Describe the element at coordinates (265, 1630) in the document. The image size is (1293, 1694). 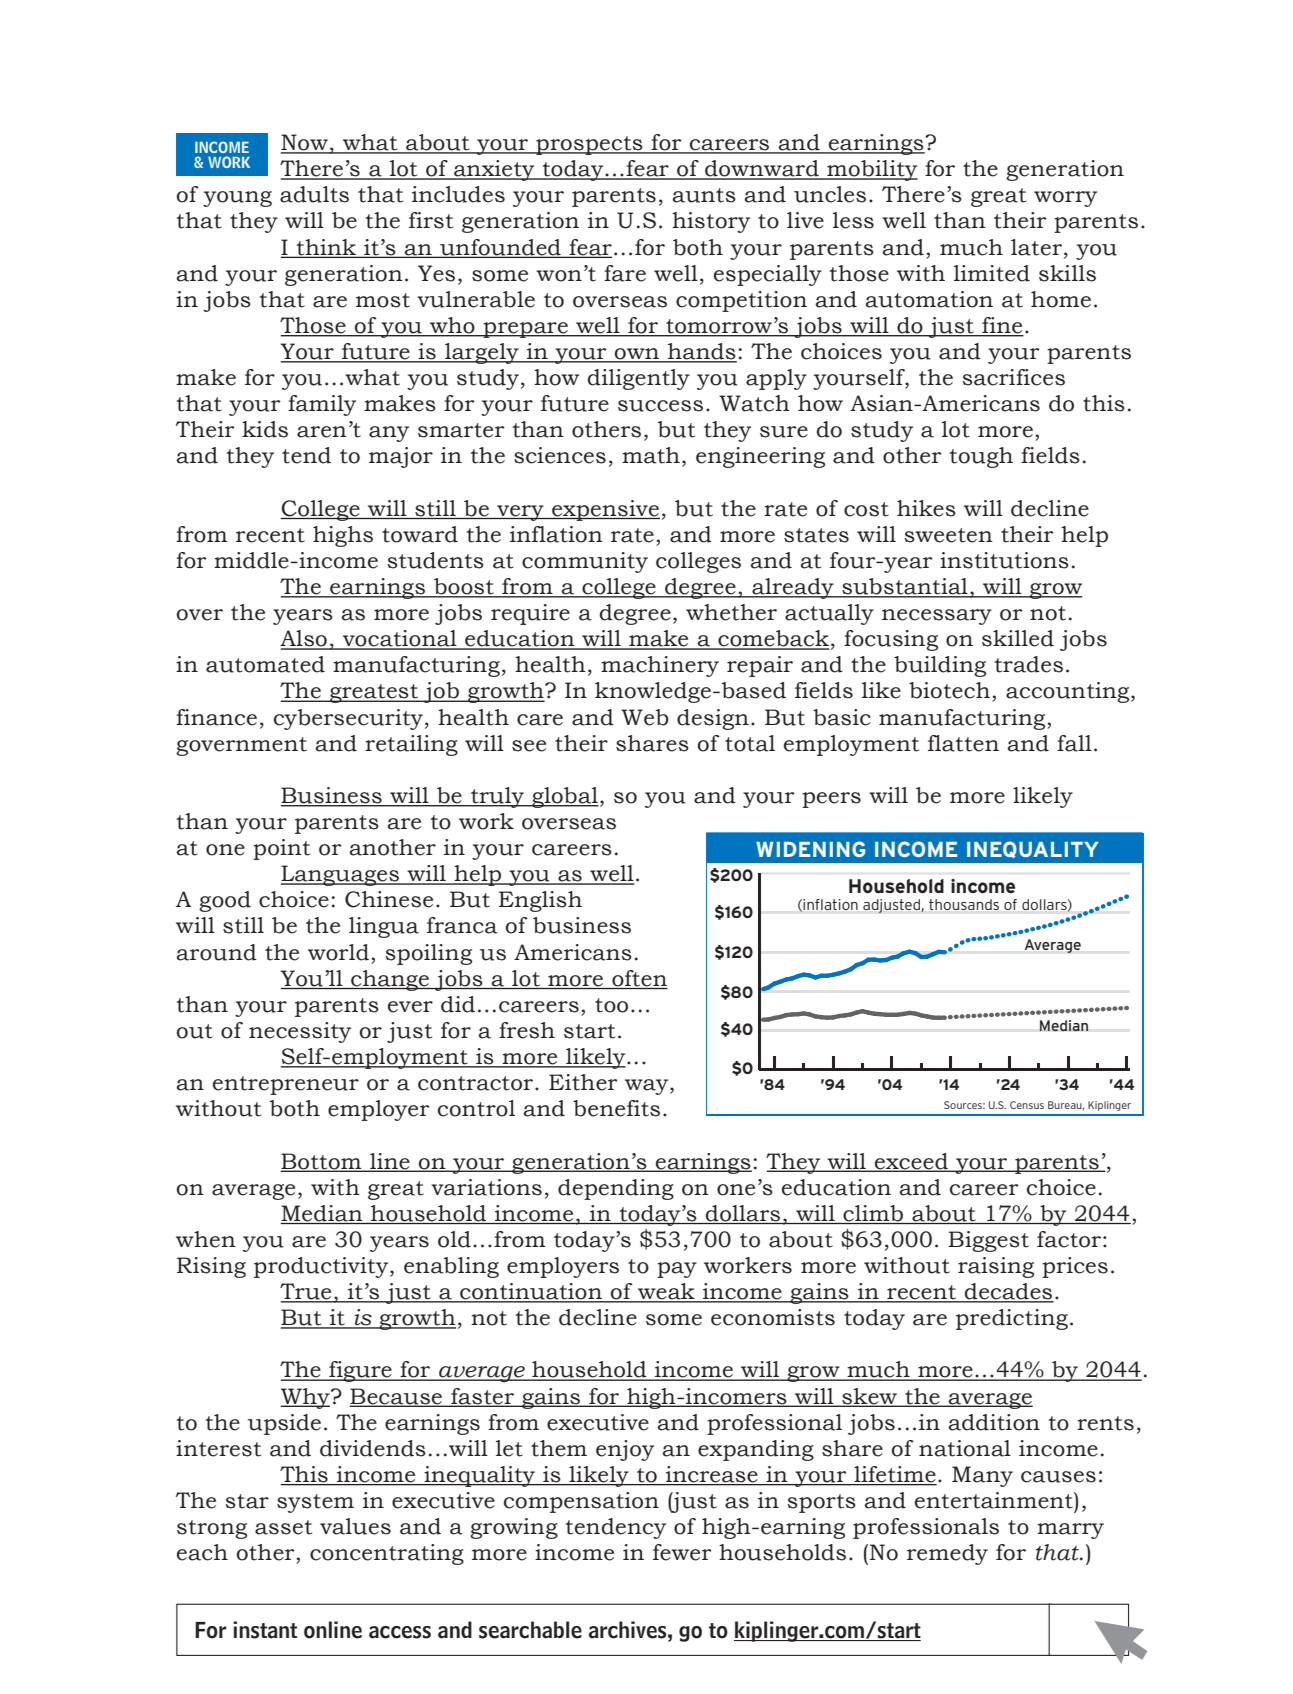
I see `instant` at that location.
